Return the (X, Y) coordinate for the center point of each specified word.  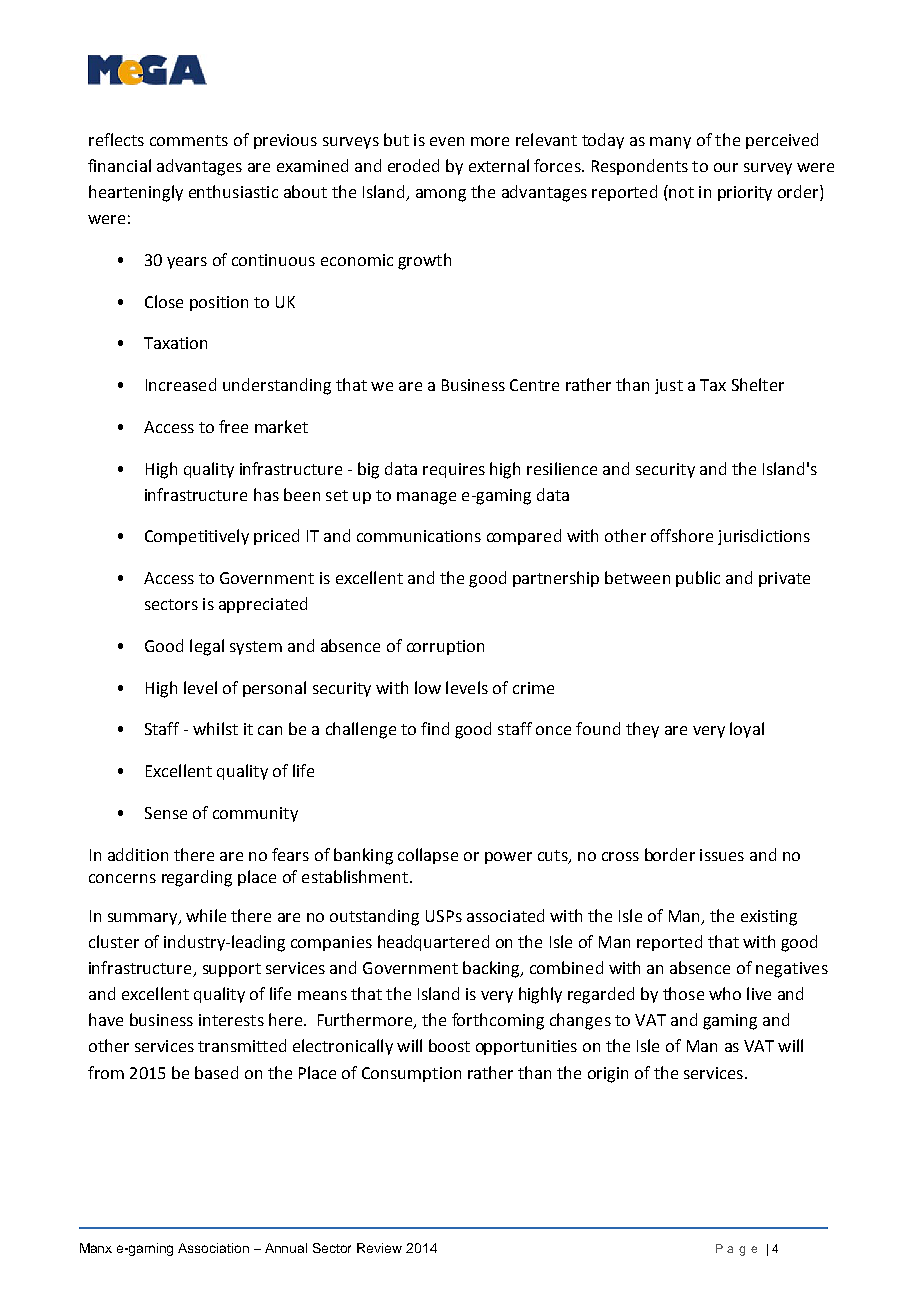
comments (189, 140)
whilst (215, 728)
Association (213, 1248)
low (428, 687)
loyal (747, 730)
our (726, 167)
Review (379, 1248)
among (441, 195)
